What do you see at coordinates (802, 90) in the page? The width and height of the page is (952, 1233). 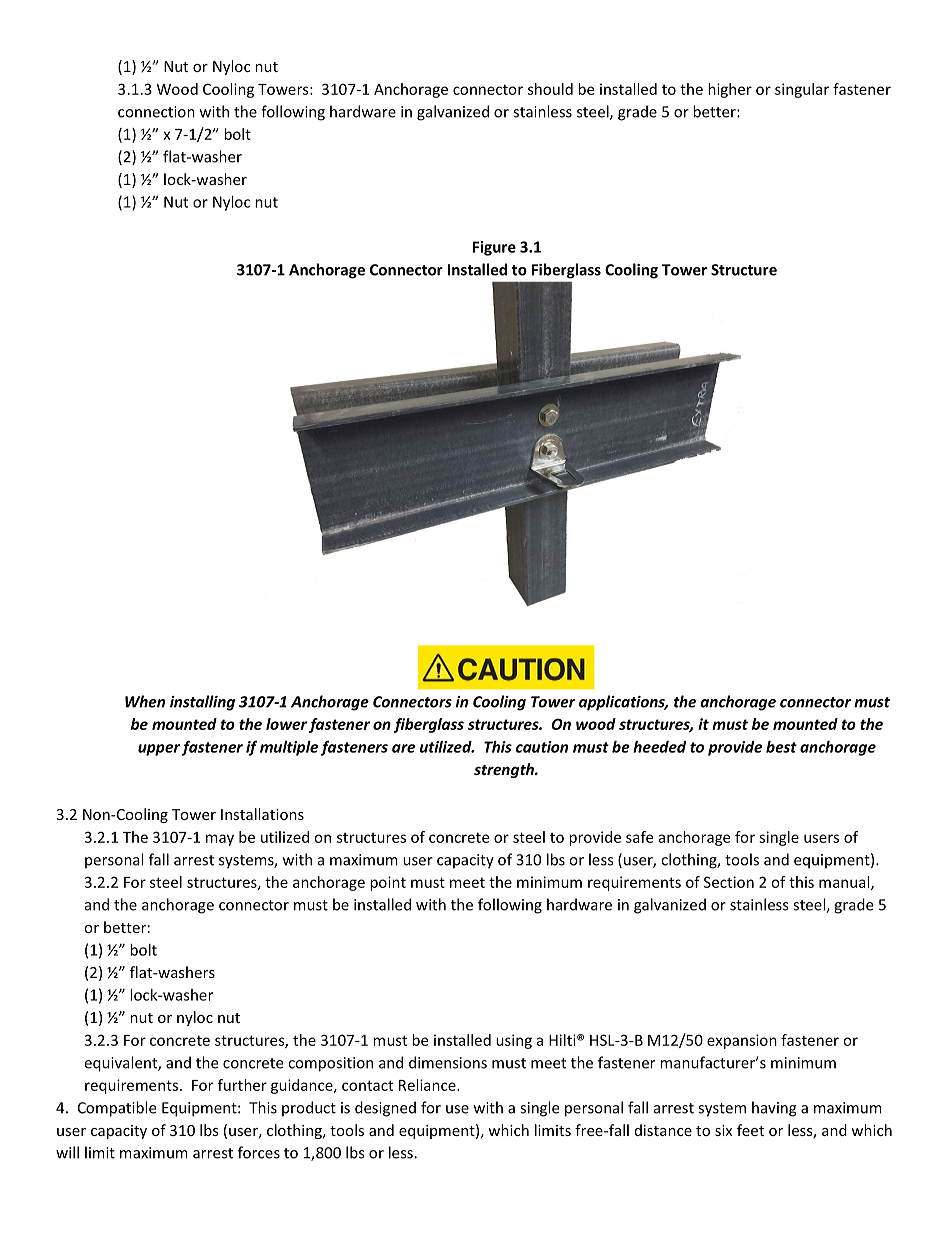 I see `singular` at bounding box center [802, 90].
